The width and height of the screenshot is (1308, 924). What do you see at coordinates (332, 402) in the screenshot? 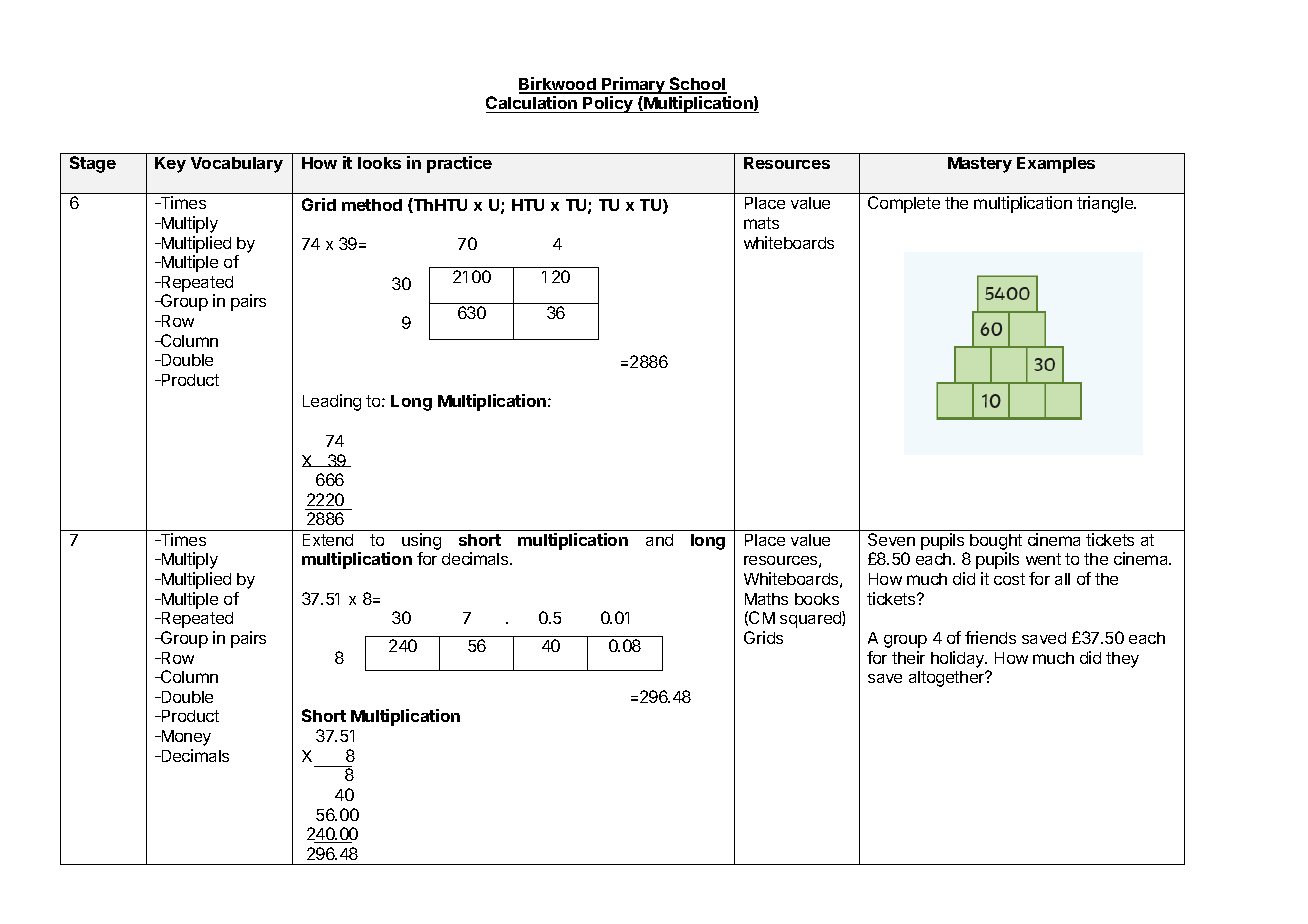
I see `Leading` at bounding box center [332, 402].
